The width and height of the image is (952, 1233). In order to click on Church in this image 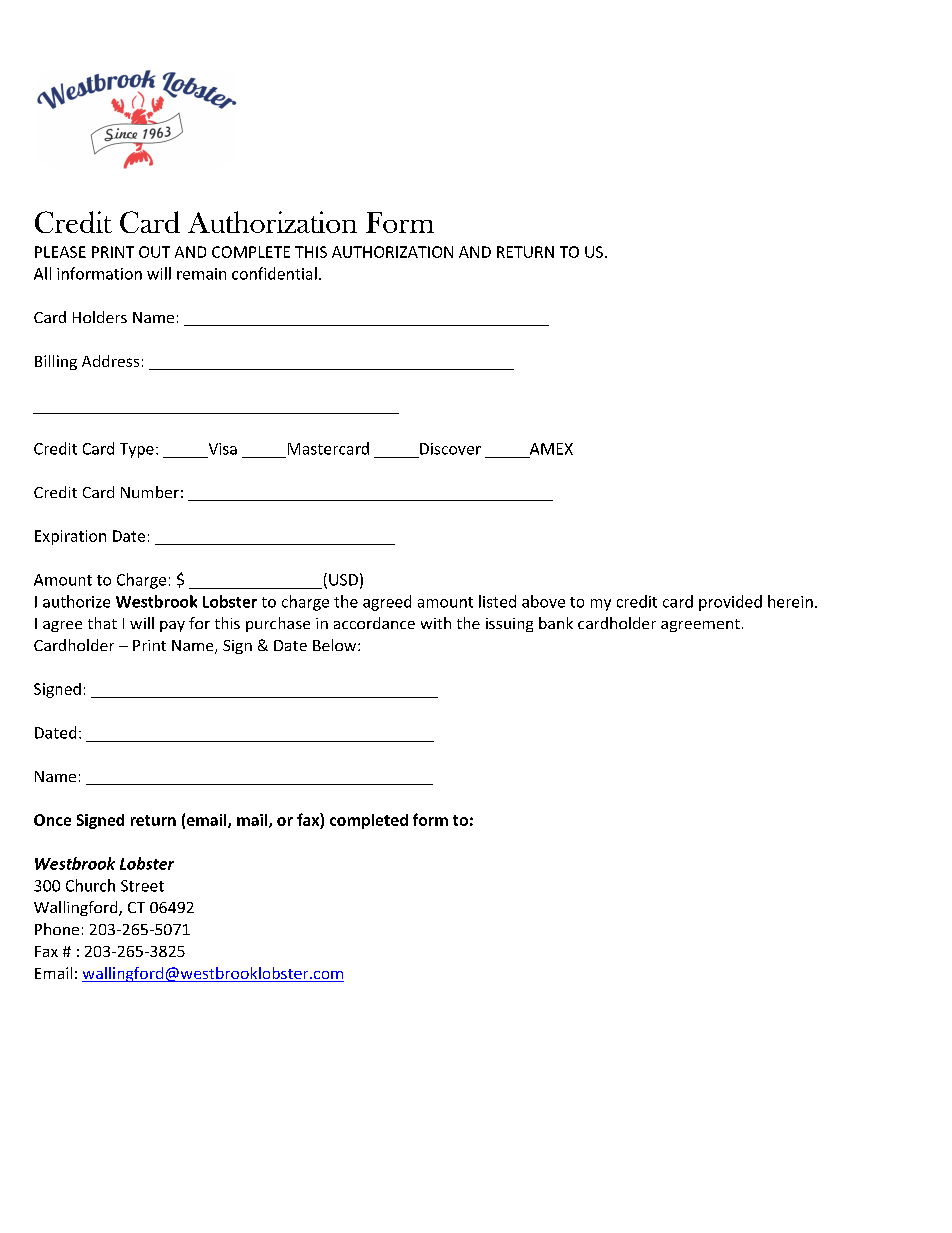, I will do `click(90, 885)`.
